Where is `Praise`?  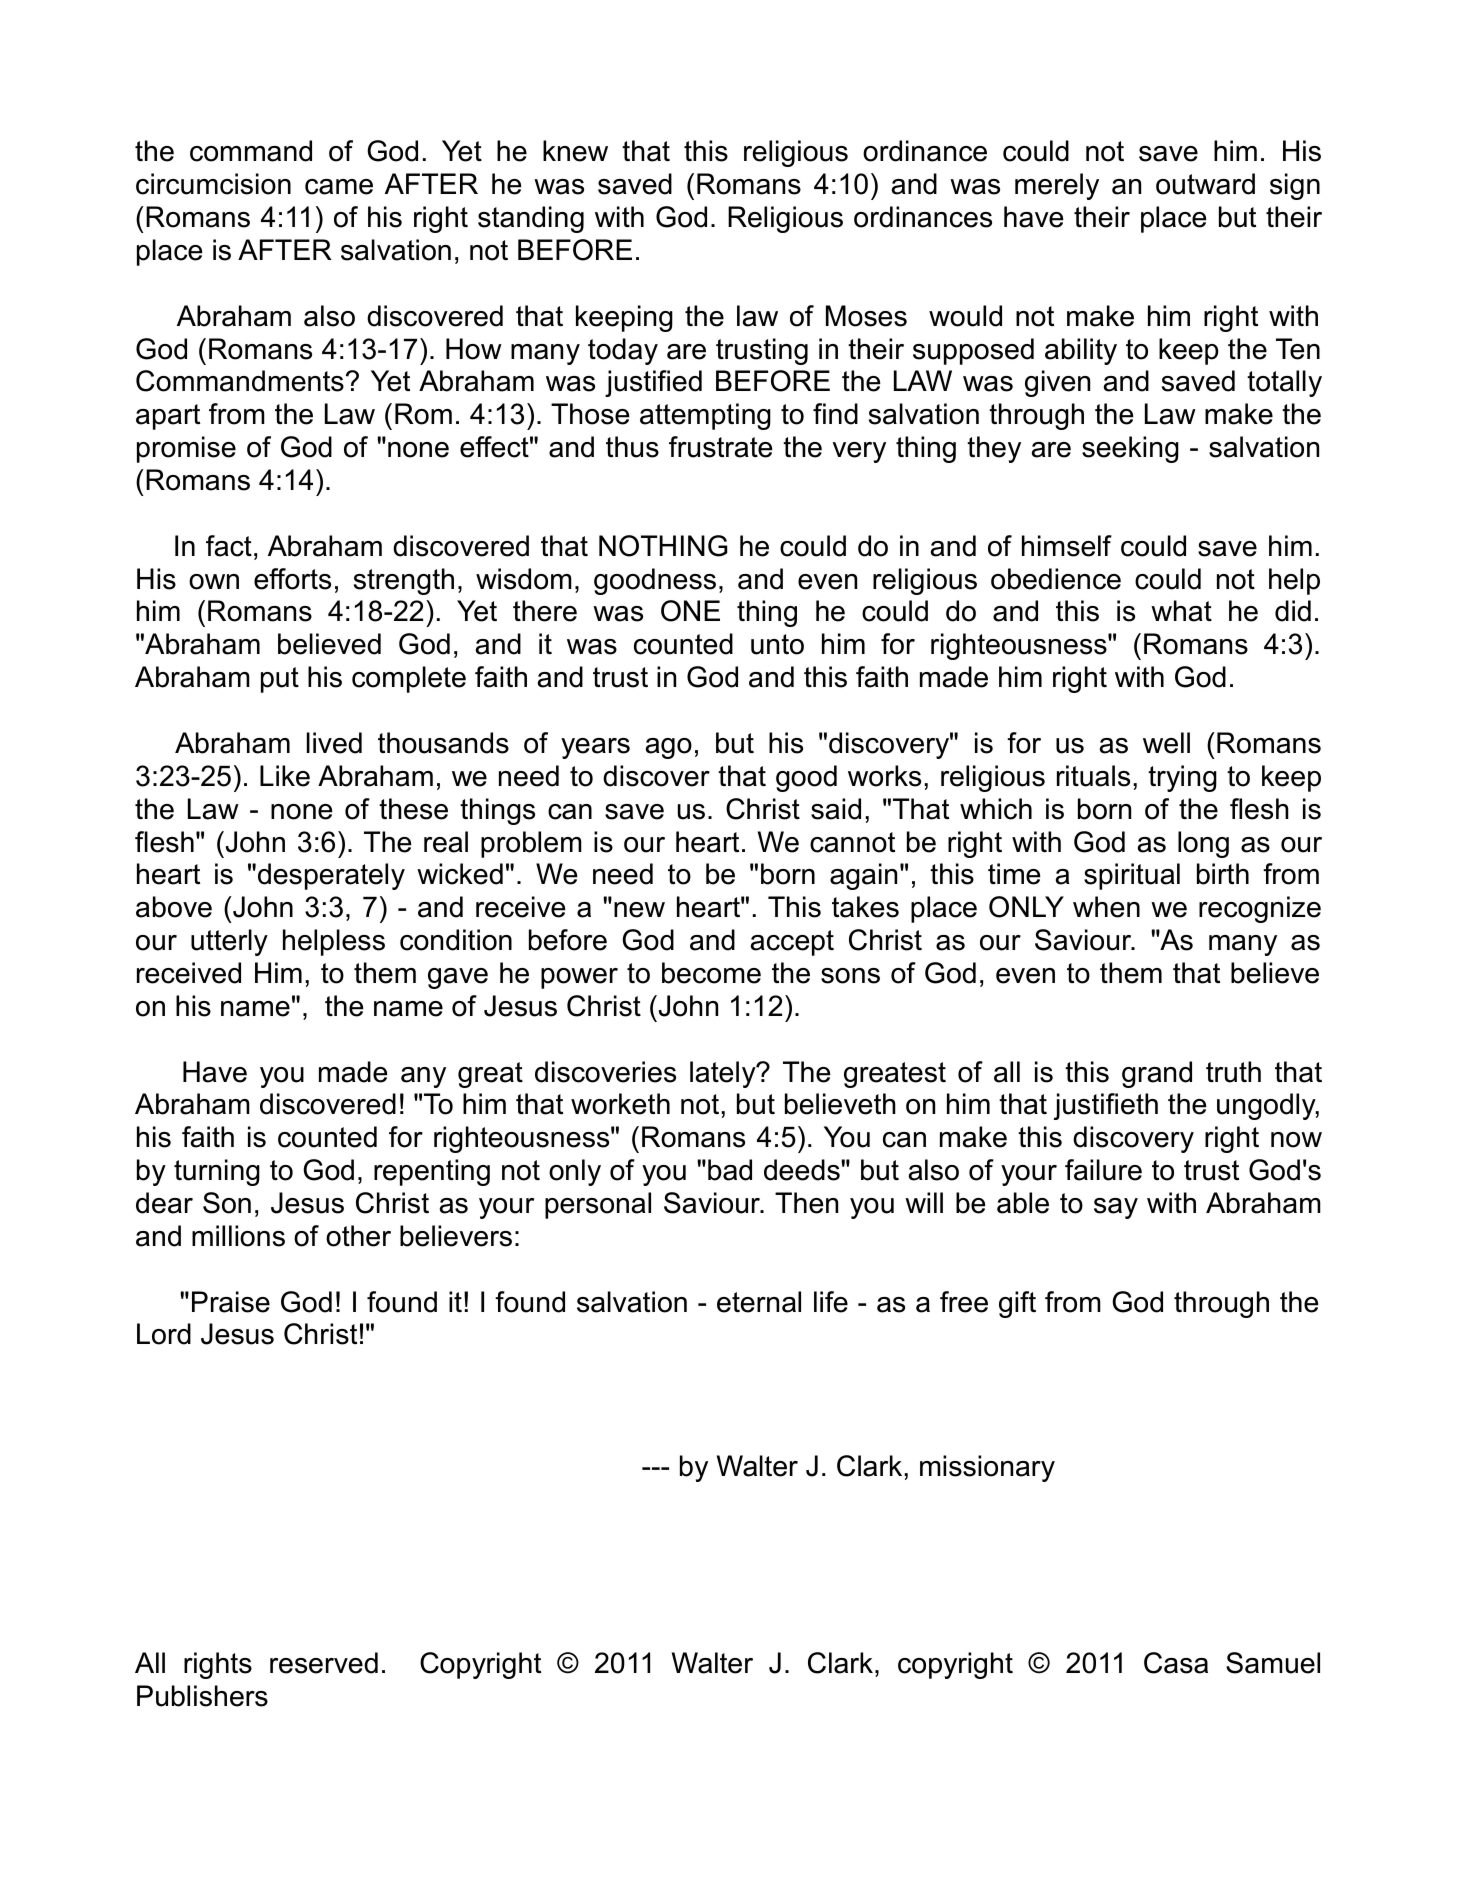 Praise is located at coordinates (231, 1302).
